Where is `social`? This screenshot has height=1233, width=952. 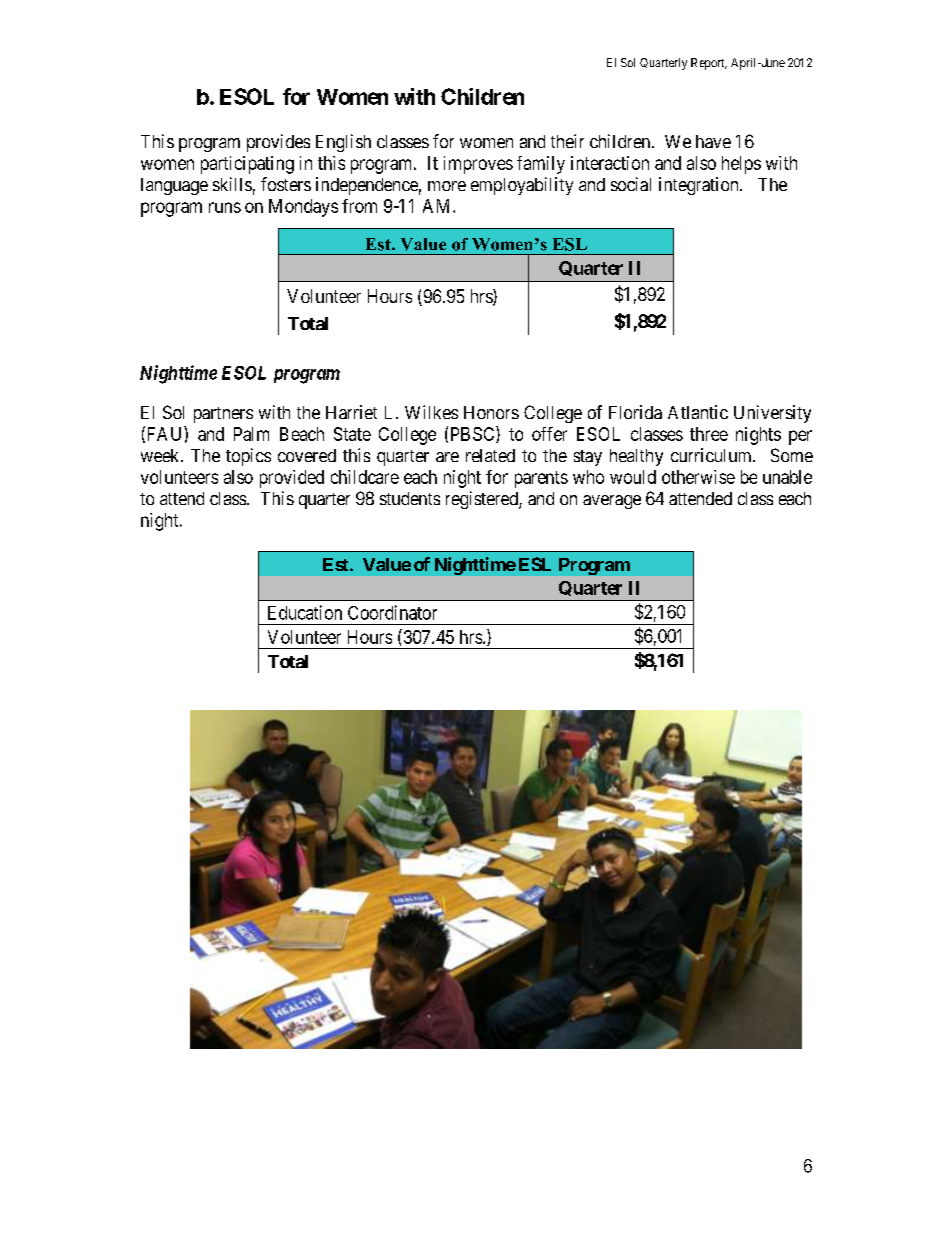
social is located at coordinates (631, 184).
